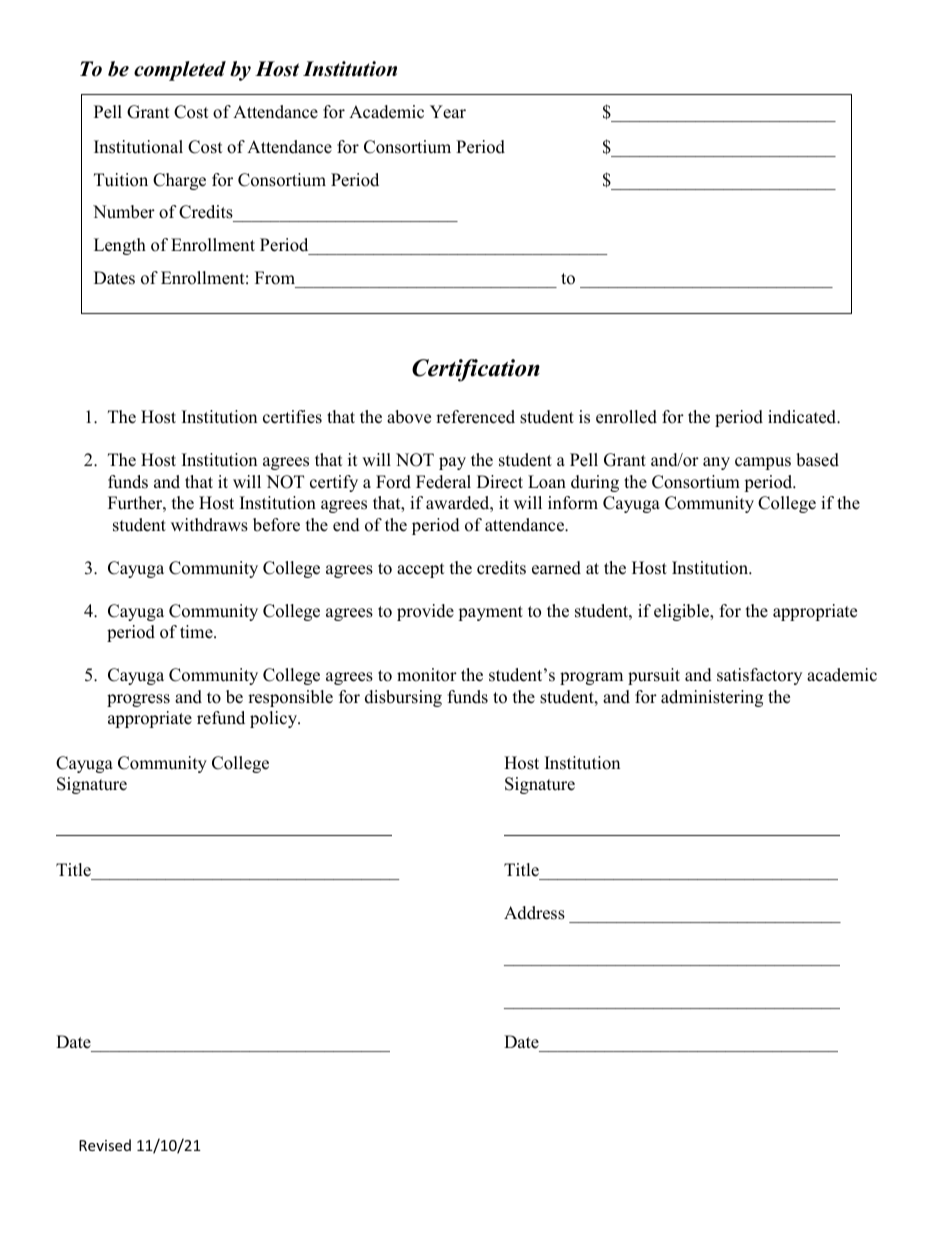 Image resolution: width=952 pixels, height=1233 pixels. Describe the element at coordinates (292, 417) in the document. I see `certifies` at that location.
